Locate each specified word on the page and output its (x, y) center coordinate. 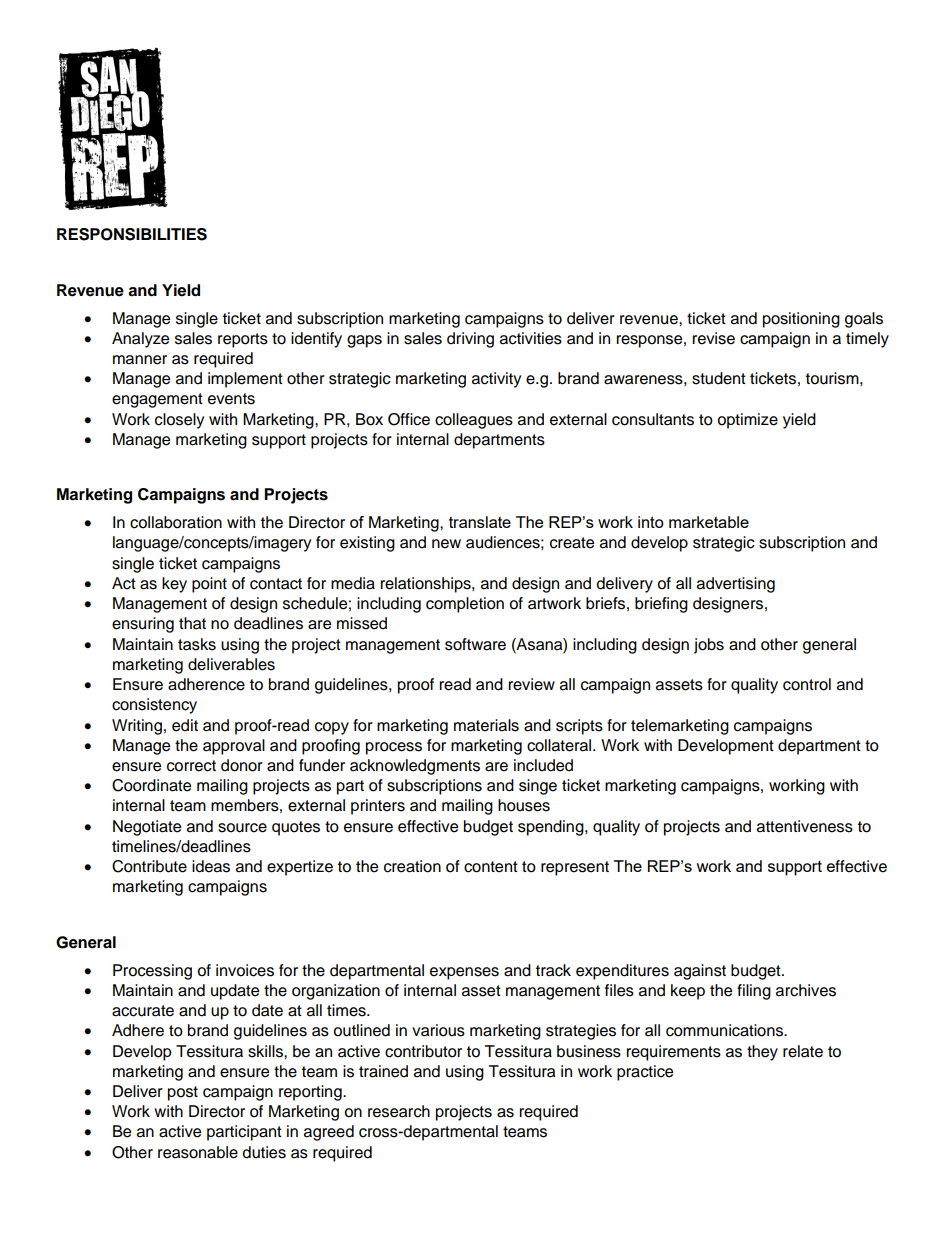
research (399, 1111)
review (531, 684)
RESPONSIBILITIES (132, 234)
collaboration (176, 522)
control (807, 684)
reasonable (198, 1152)
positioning (801, 320)
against (700, 972)
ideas (211, 866)
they (762, 1053)
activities (531, 338)
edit (185, 725)
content (491, 867)
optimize (747, 421)
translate (480, 522)
